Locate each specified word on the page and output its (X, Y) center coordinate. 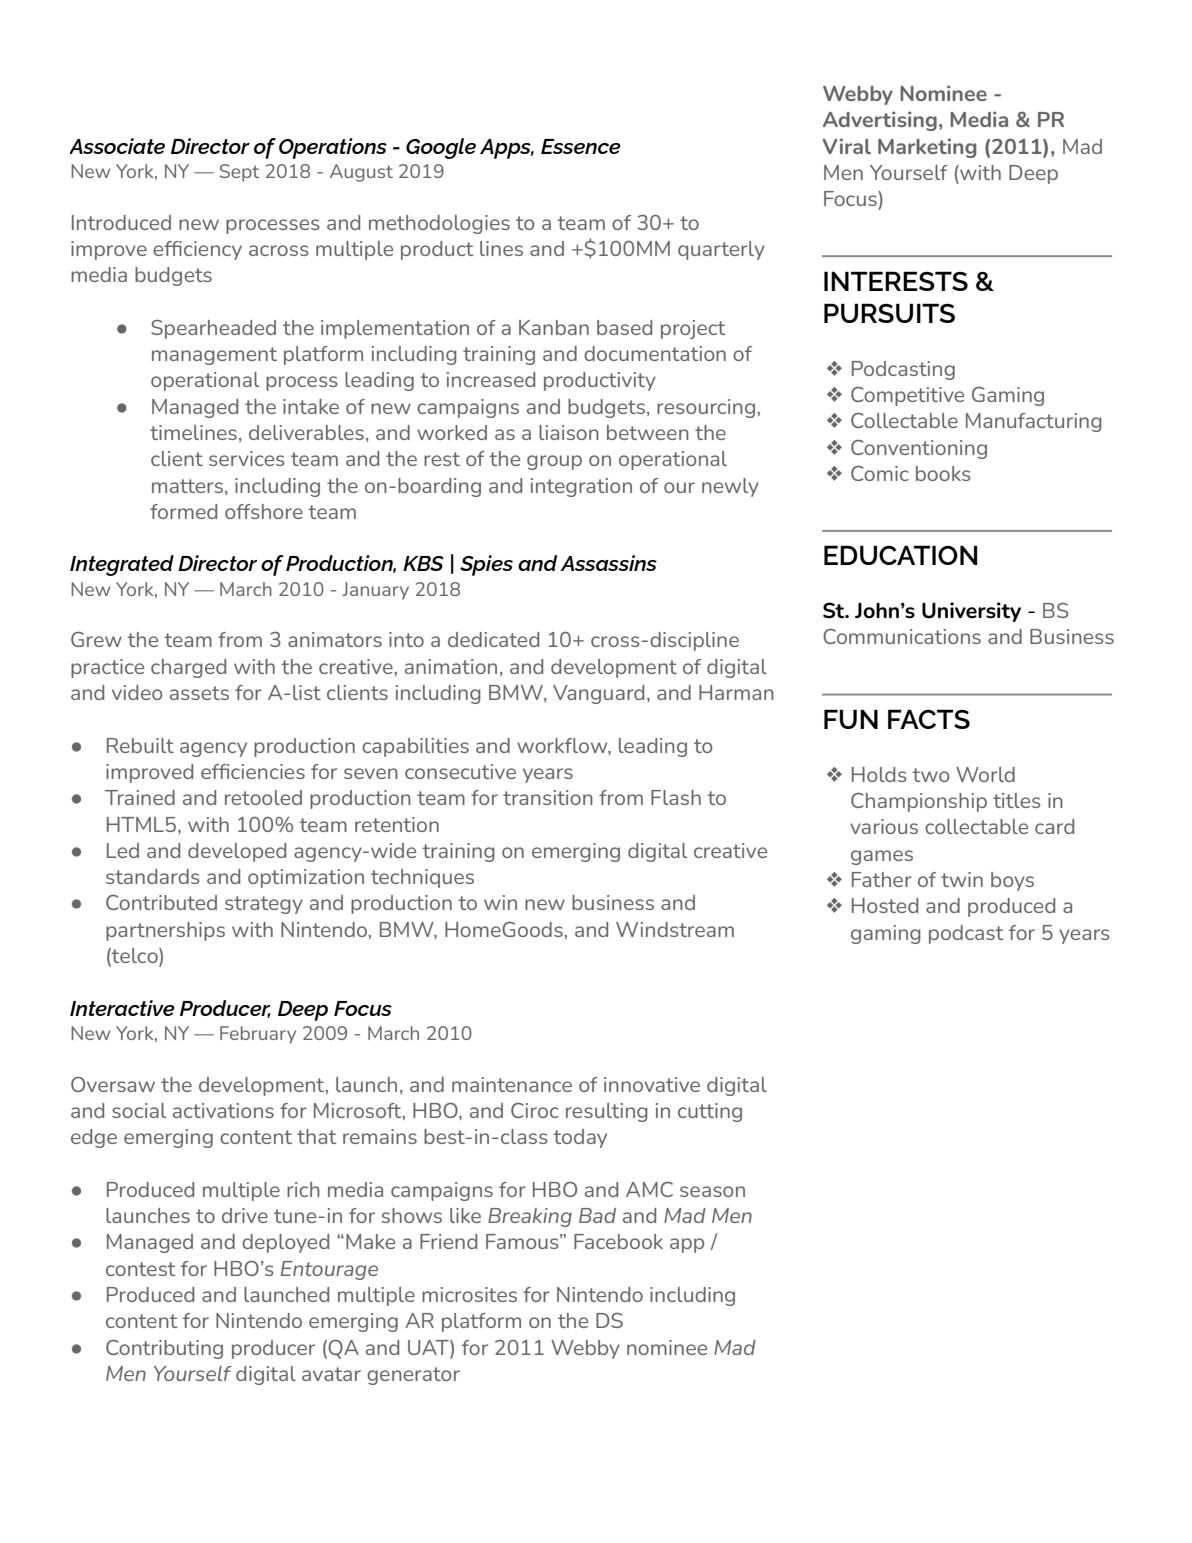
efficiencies (253, 771)
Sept (239, 173)
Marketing (927, 148)
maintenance (512, 1084)
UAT (429, 1347)
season (712, 1191)
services (247, 458)
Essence (581, 146)
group (554, 462)
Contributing (164, 1349)
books (943, 473)
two (930, 775)
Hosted (885, 905)
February (258, 1035)
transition (548, 797)
